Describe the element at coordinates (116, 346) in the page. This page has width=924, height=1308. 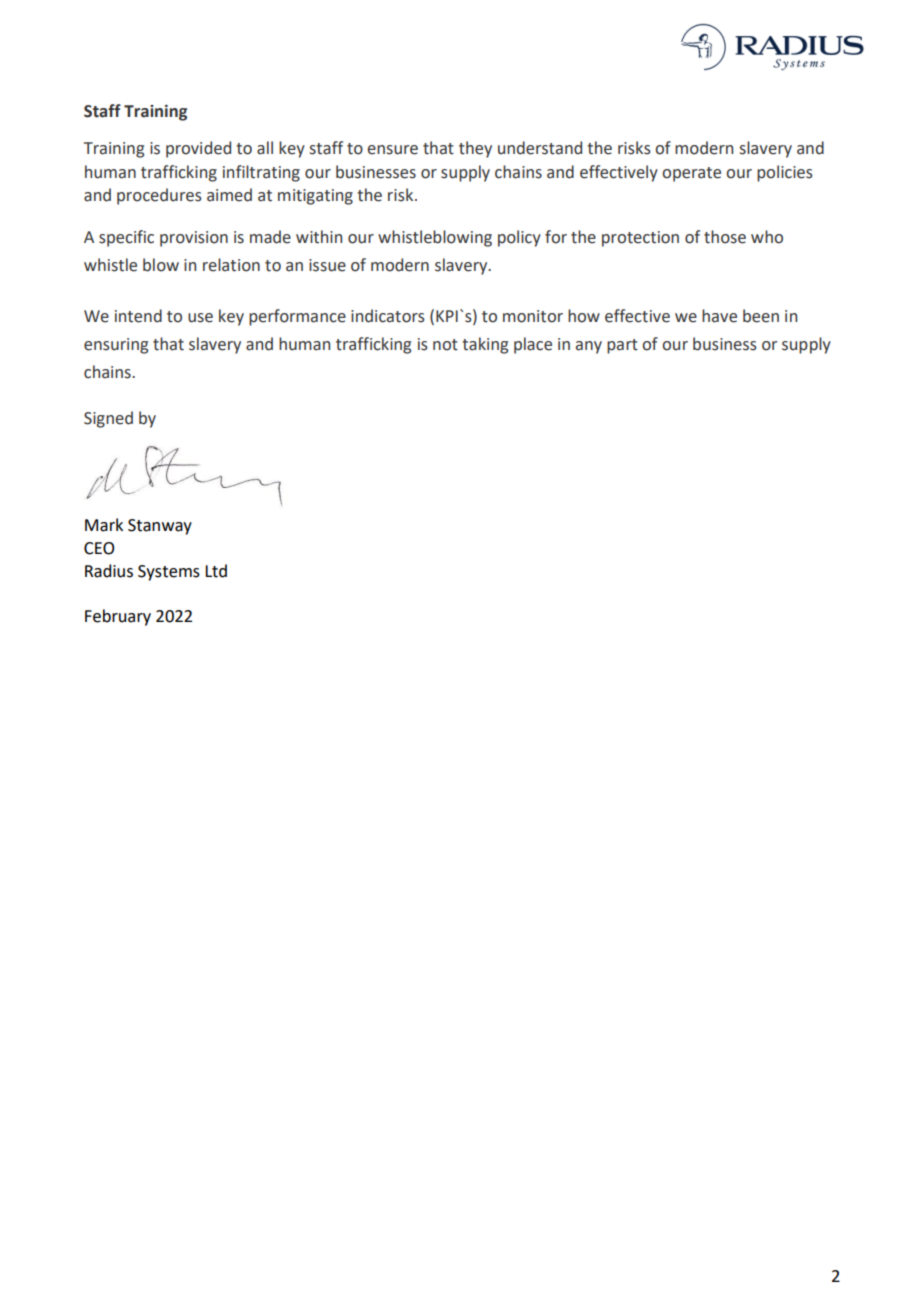
I see `ensuring` at that location.
